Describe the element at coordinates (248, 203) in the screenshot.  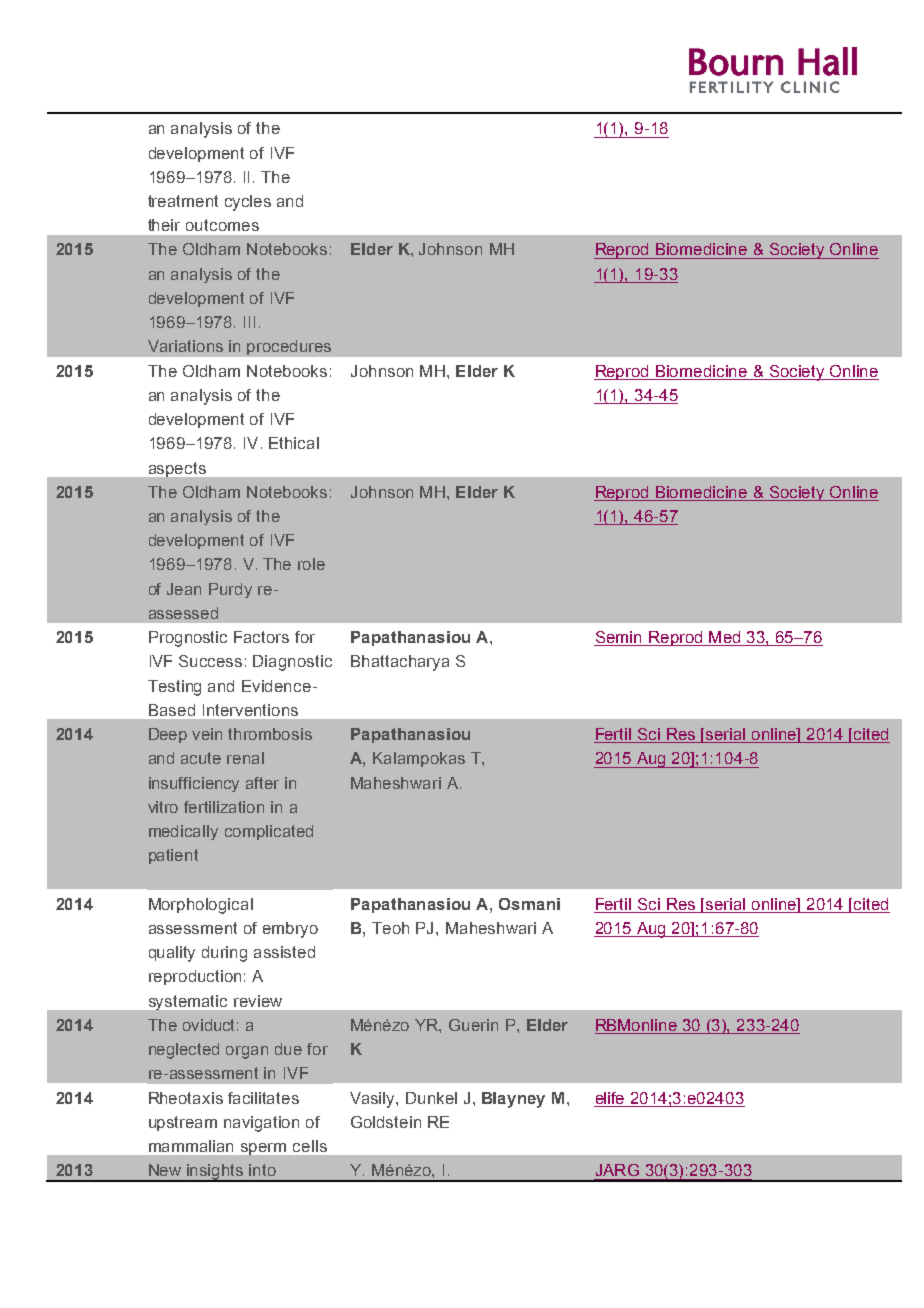
I see `cycles` at that location.
